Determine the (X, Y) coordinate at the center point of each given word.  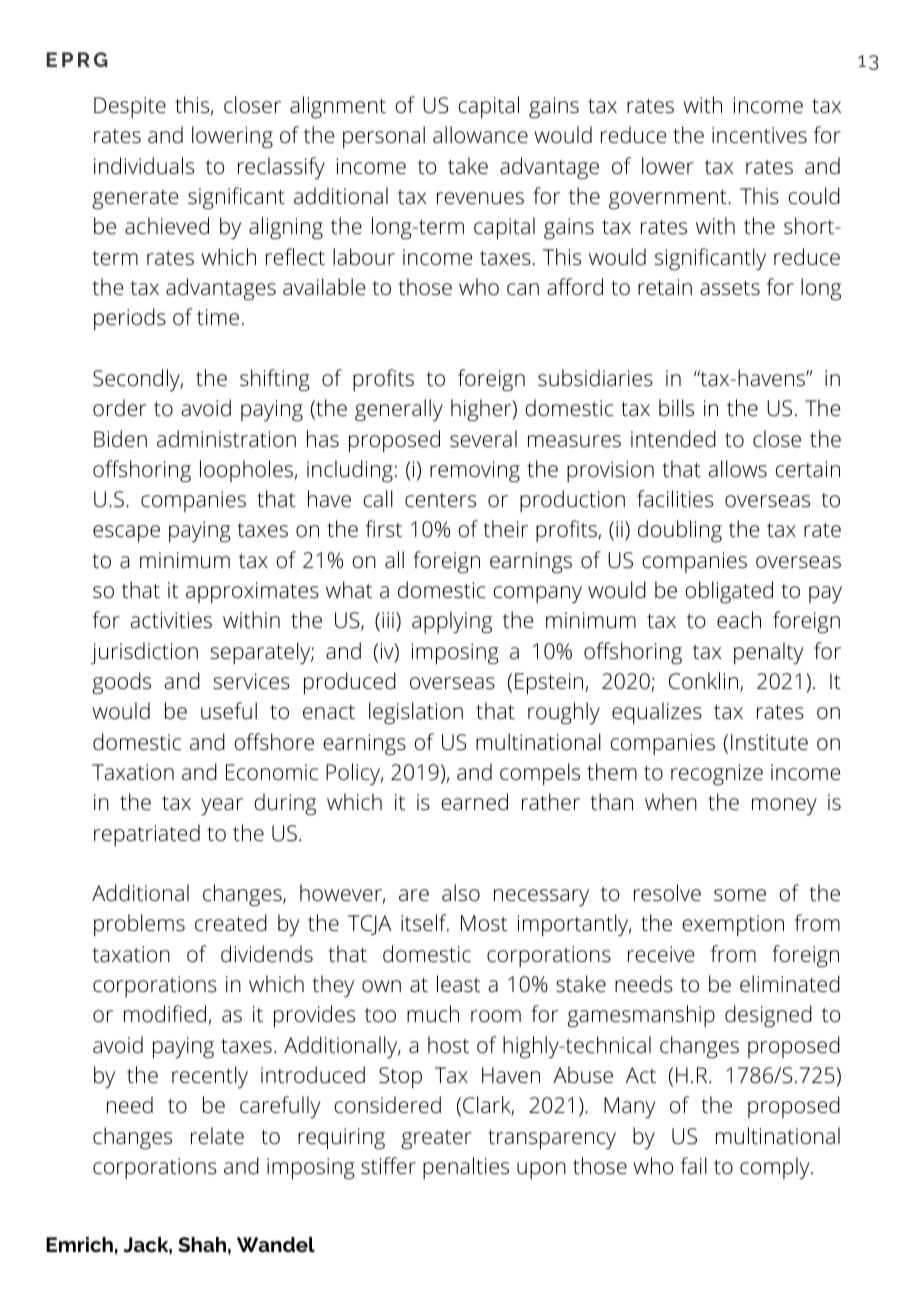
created (231, 923)
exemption (733, 925)
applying (452, 622)
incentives (759, 135)
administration (226, 439)
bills (676, 408)
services (251, 681)
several (483, 438)
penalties (466, 1168)
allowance (480, 135)
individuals (144, 166)
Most (484, 923)
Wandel (276, 1244)
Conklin (705, 682)
